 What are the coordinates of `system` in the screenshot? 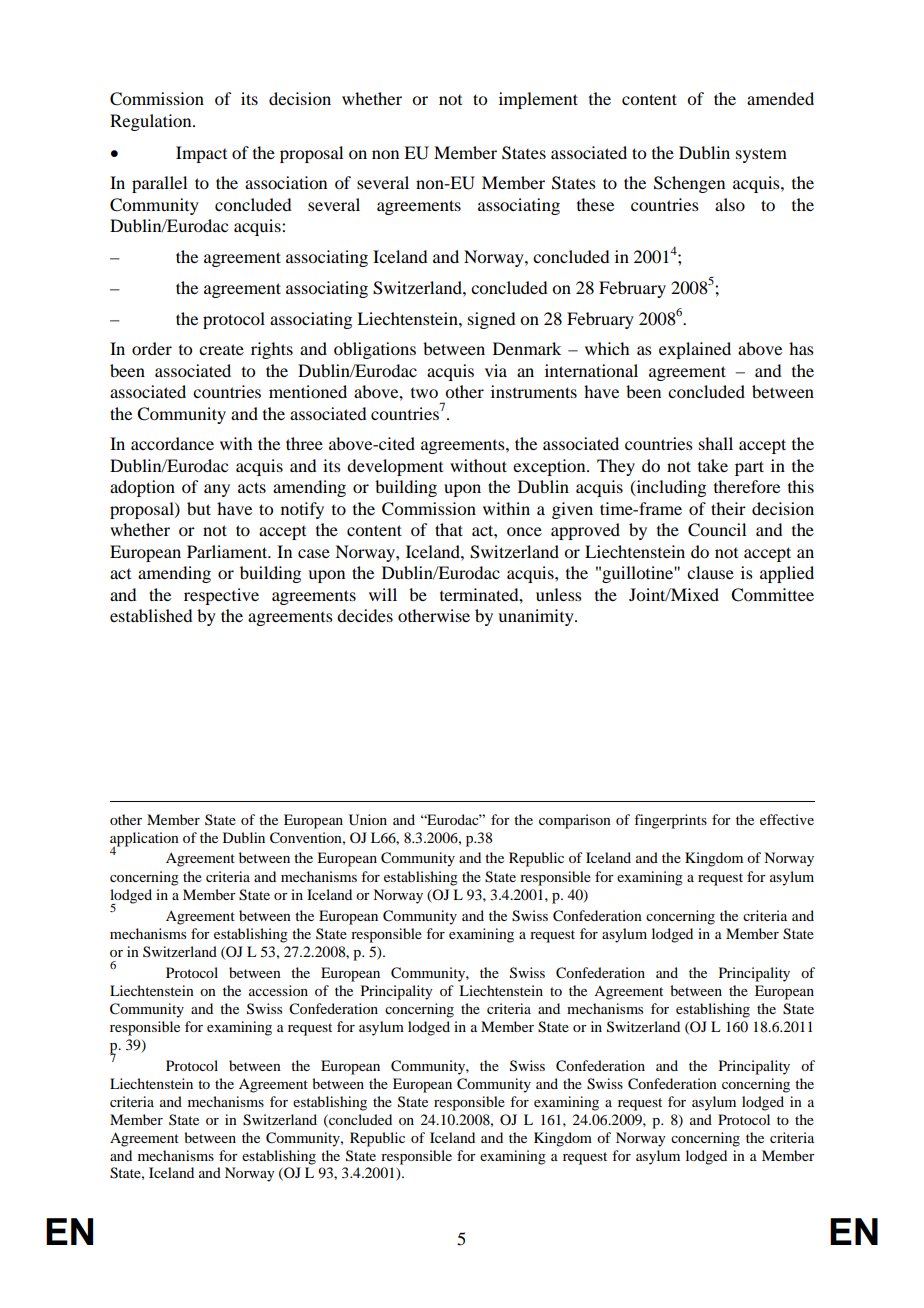 It's located at (761, 155).
